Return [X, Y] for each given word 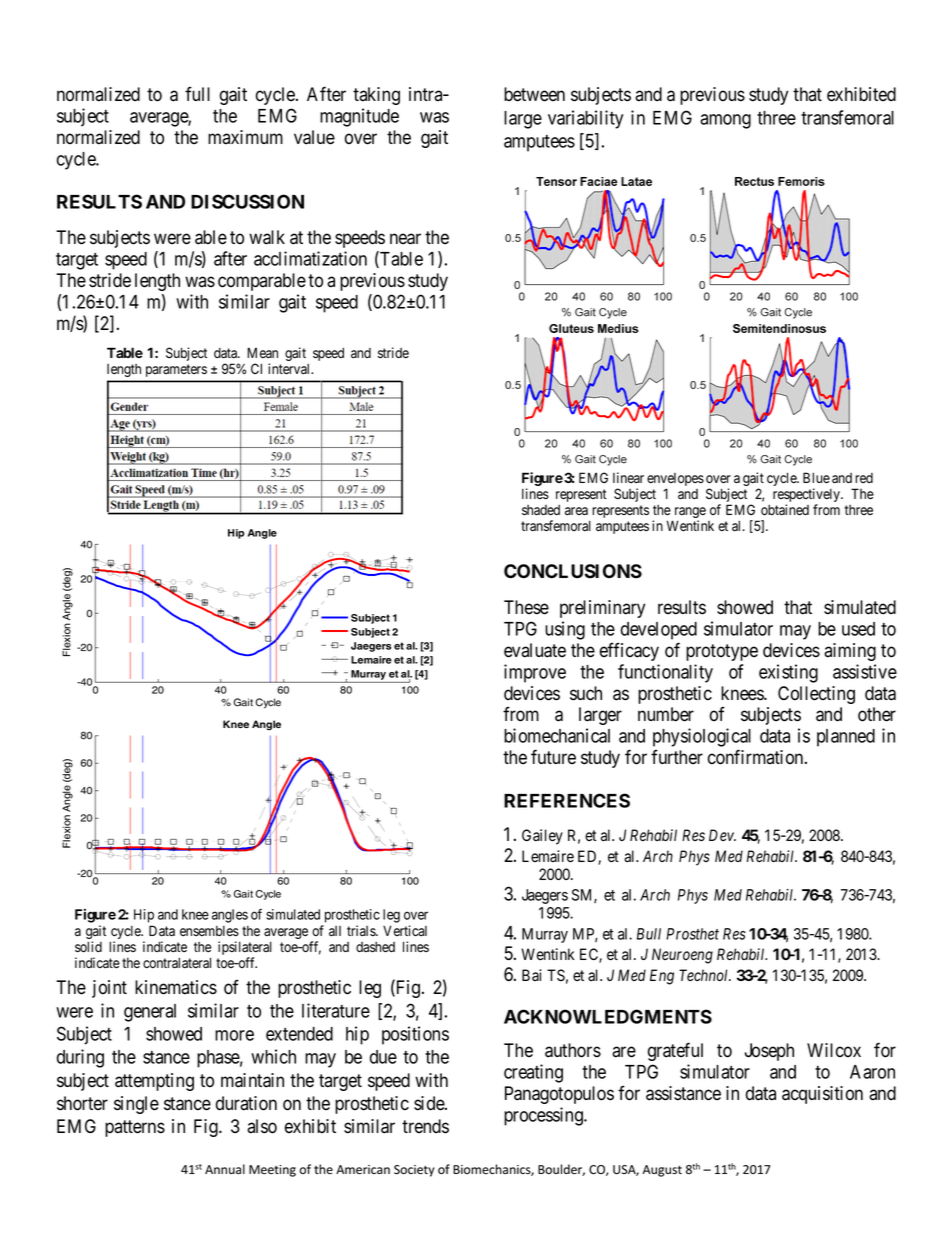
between [534, 94]
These [526, 607]
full [197, 93]
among [725, 121]
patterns [135, 1128]
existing [788, 673]
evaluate [535, 650]
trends [425, 1126]
